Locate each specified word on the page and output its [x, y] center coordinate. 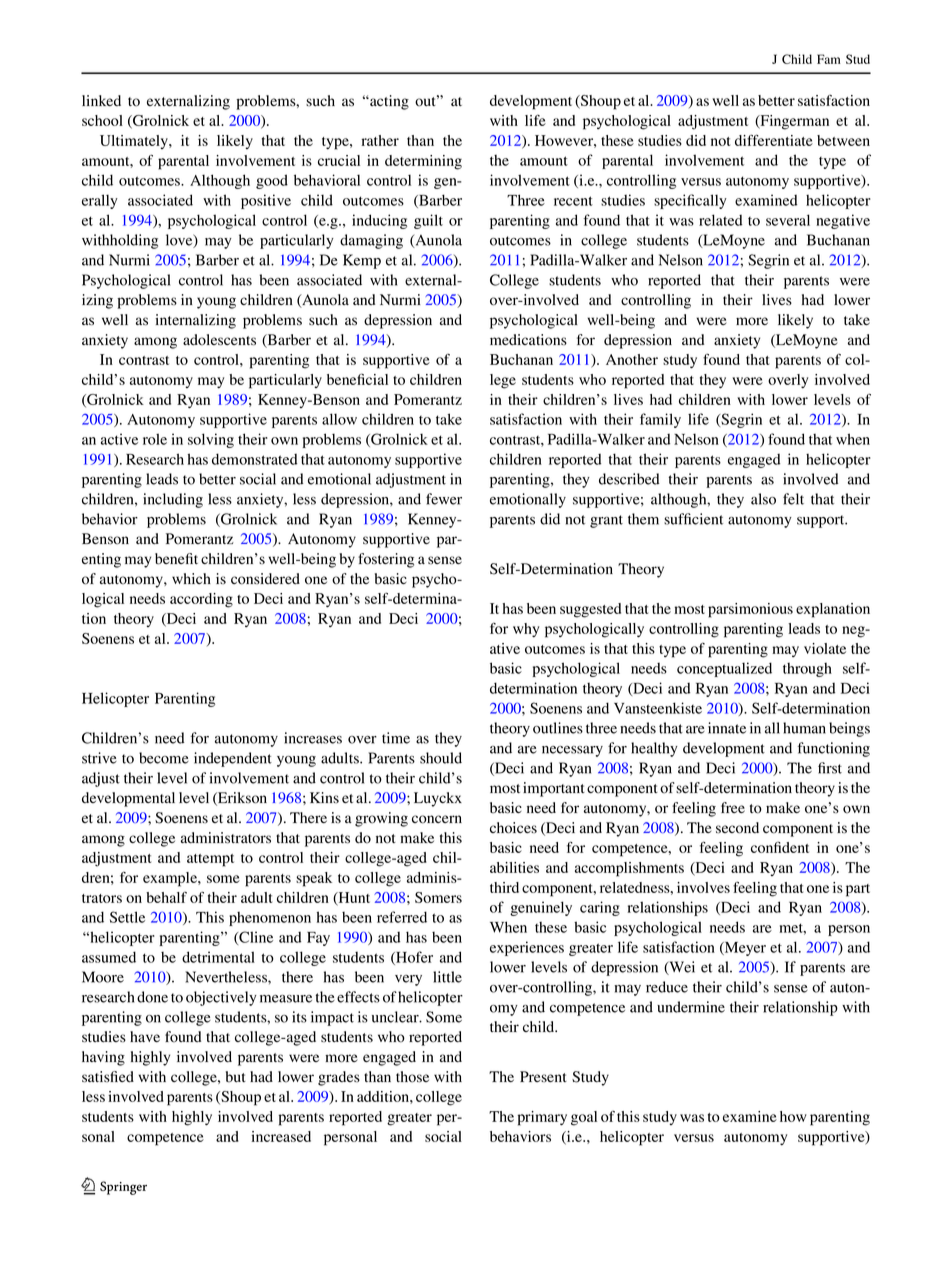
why [526, 630]
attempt [210, 860]
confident [780, 847]
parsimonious [750, 610]
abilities [514, 867]
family [660, 420]
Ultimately [135, 142]
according [201, 600]
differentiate [774, 140]
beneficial [357, 379]
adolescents [219, 340]
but [236, 1077]
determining [423, 162]
